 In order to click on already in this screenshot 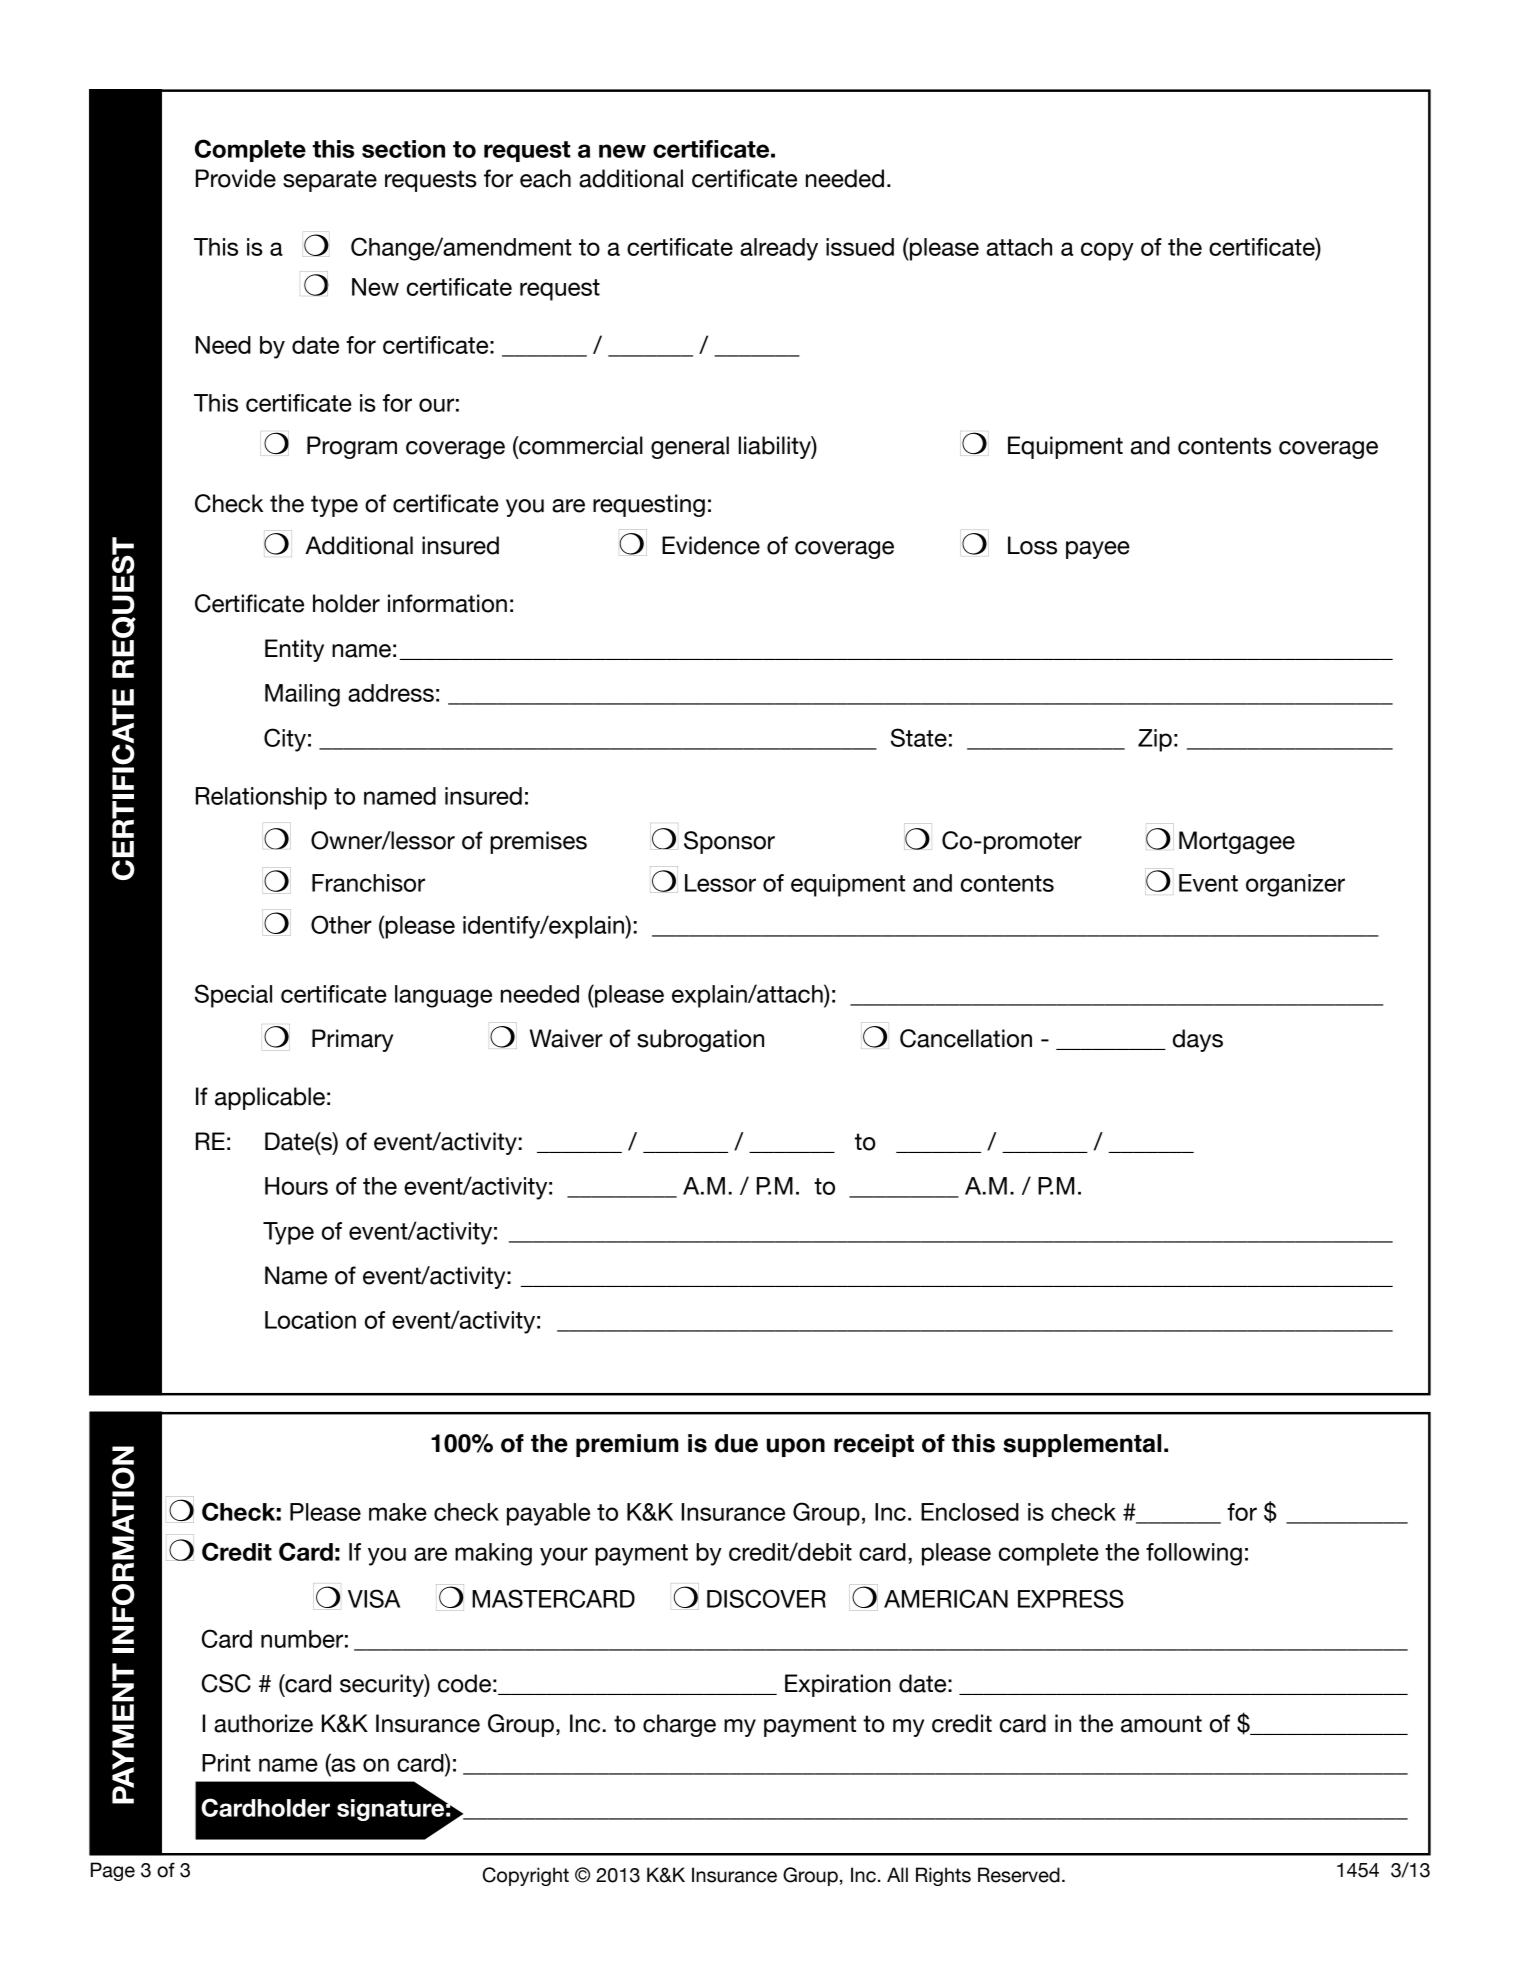, I will do `click(779, 249)`.
